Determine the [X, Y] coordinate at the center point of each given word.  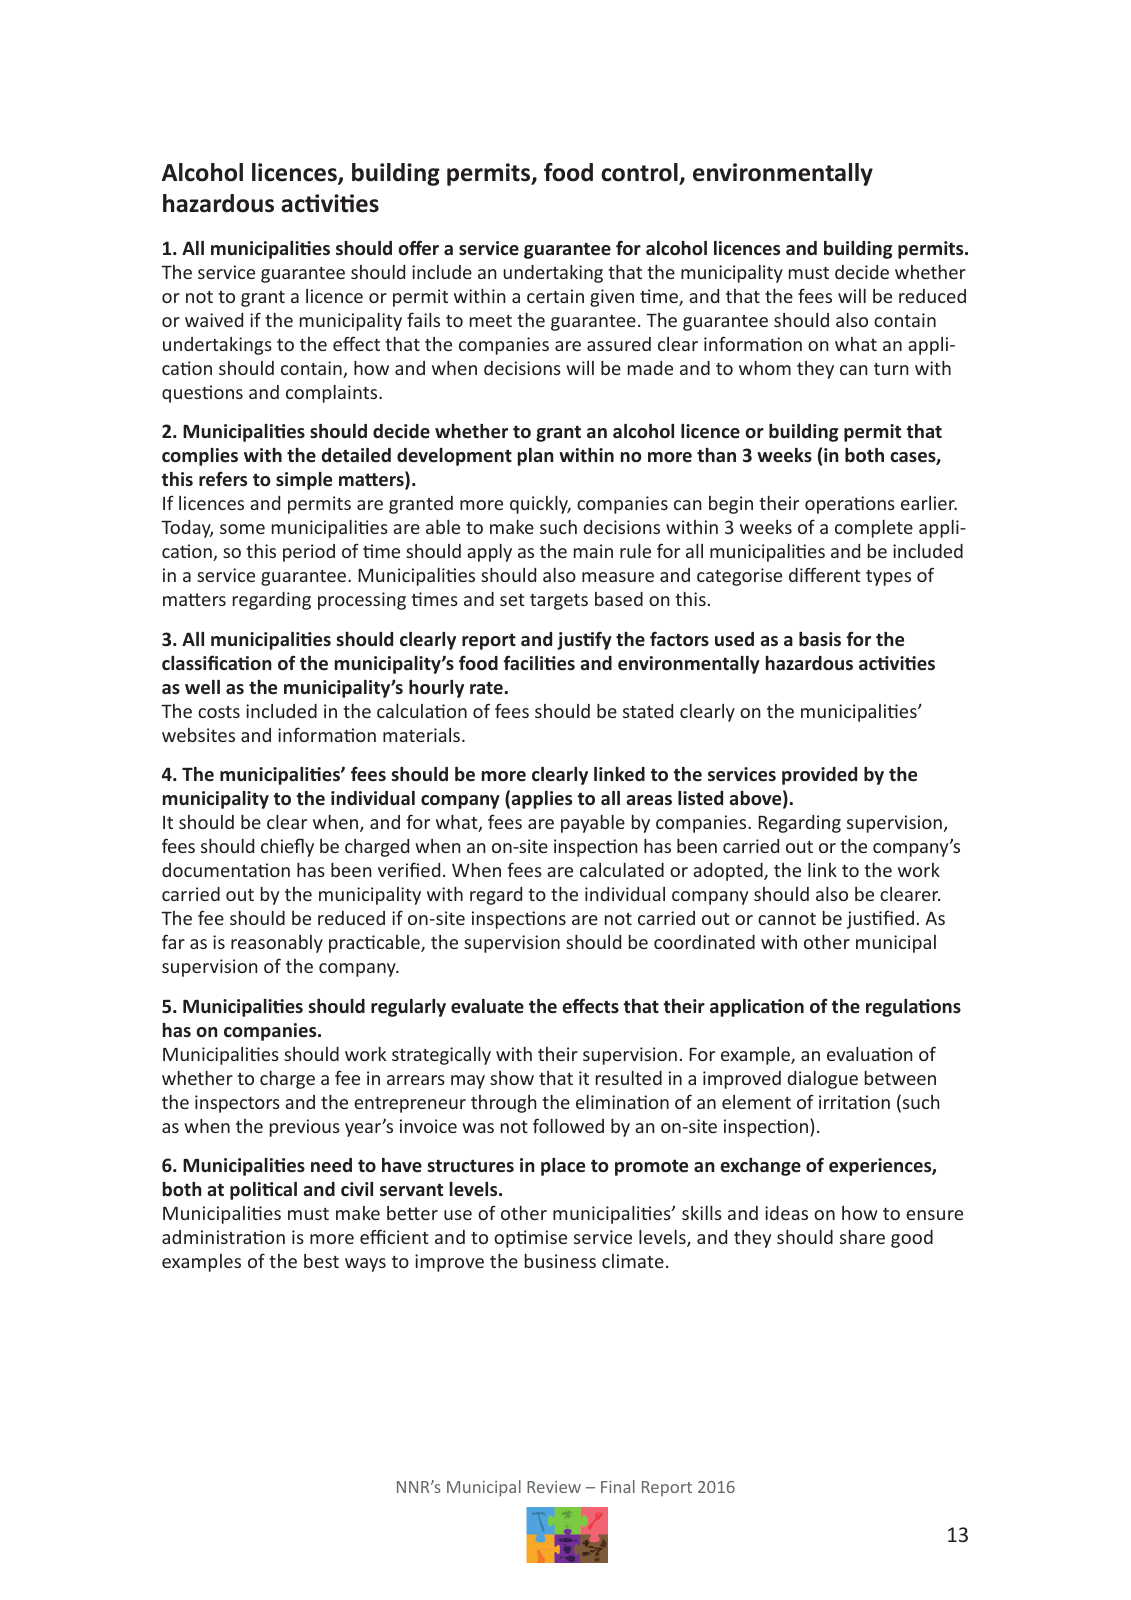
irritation [854, 1102]
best [321, 1261]
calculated [622, 870]
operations [850, 505]
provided [819, 776]
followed [568, 1125]
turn [891, 369]
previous [305, 1128]
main [593, 551]
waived [214, 320]
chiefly [287, 847]
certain [555, 296]
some [242, 529]
